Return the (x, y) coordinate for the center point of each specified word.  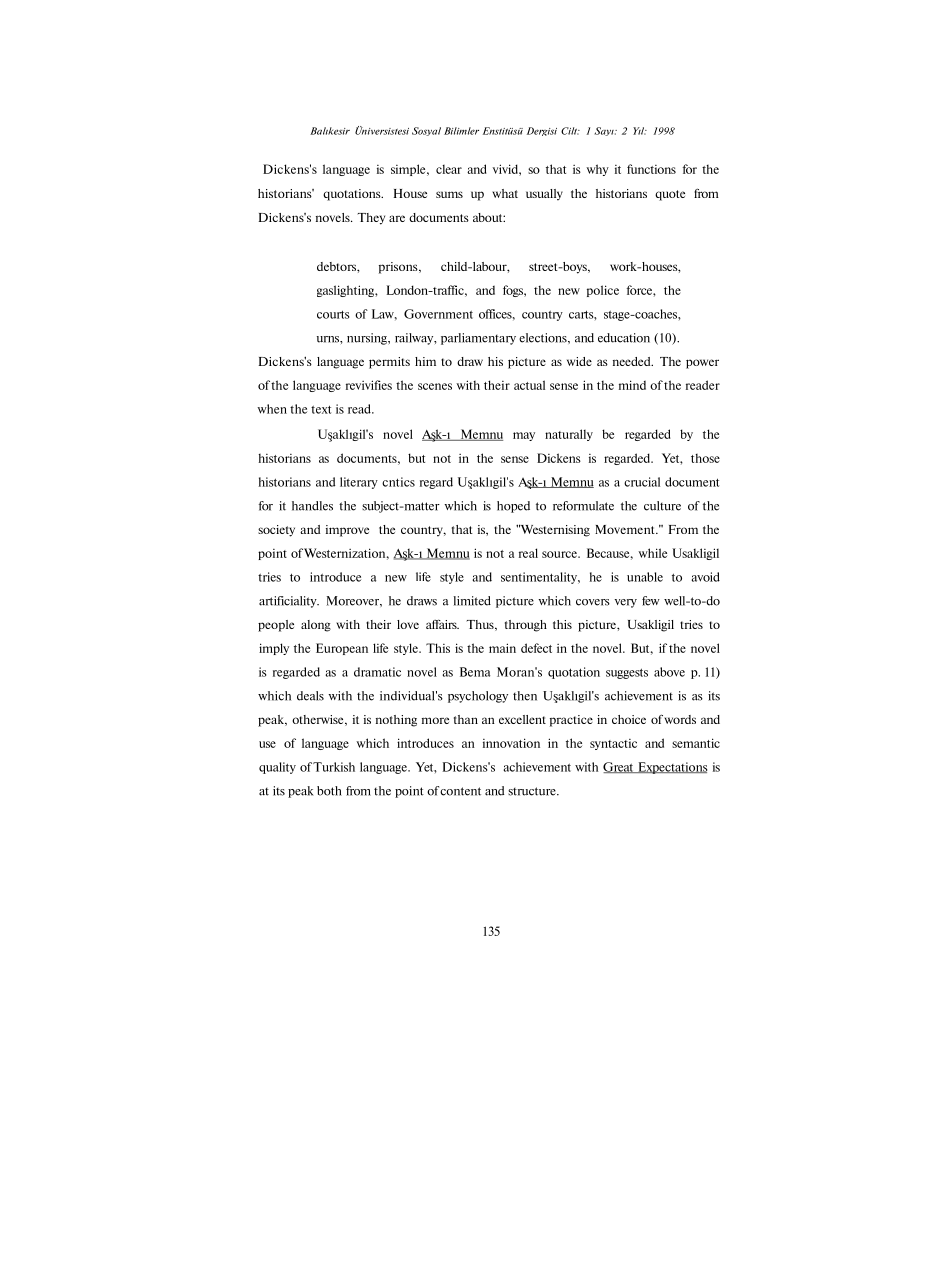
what (505, 193)
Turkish (334, 767)
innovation (511, 743)
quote (670, 195)
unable (645, 577)
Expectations (671, 768)
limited (472, 601)
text (321, 409)
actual (529, 385)
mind (632, 385)
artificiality (289, 602)
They (371, 219)
